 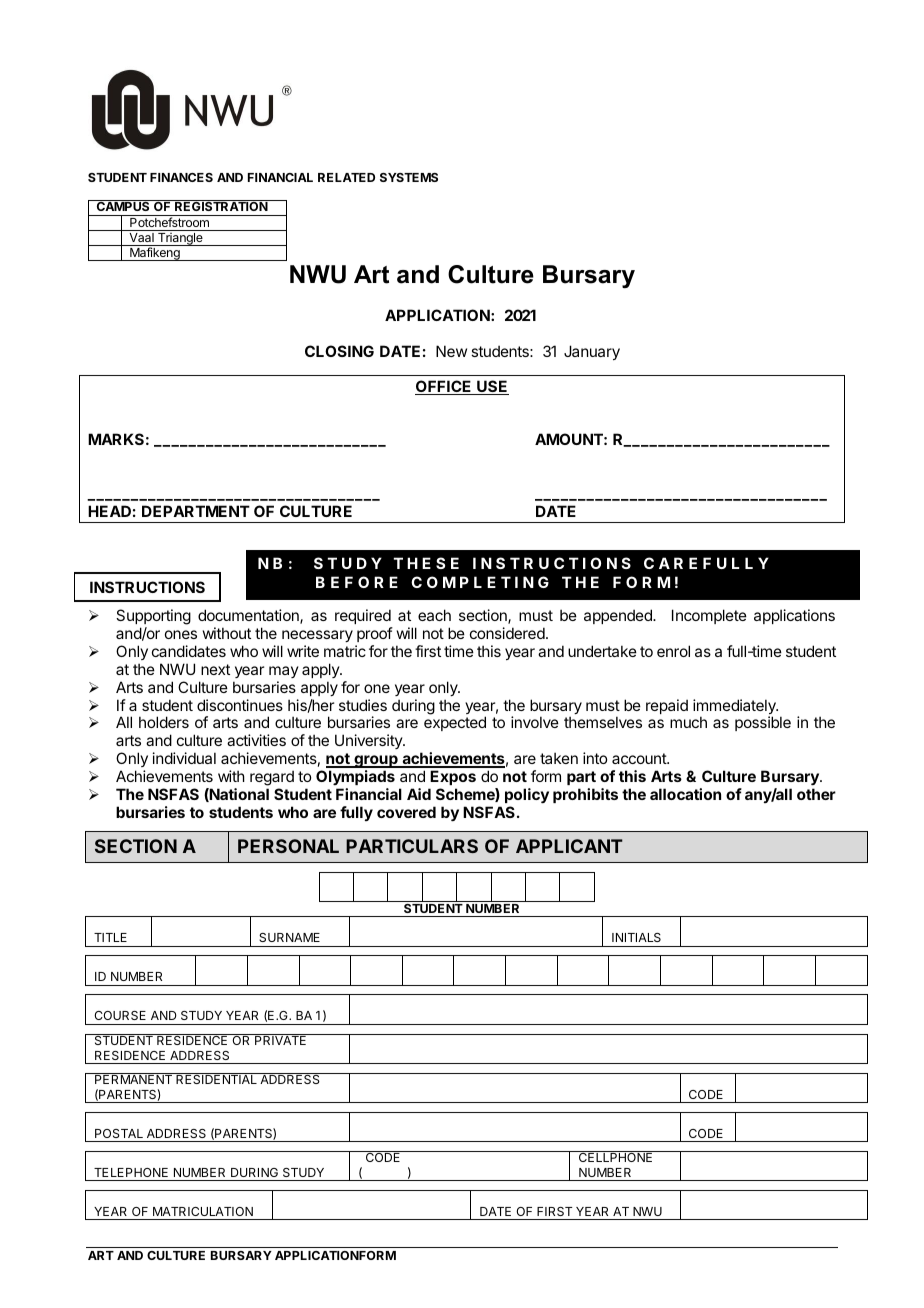 What do you see at coordinates (592, 352) in the document?
I see `January` at bounding box center [592, 352].
